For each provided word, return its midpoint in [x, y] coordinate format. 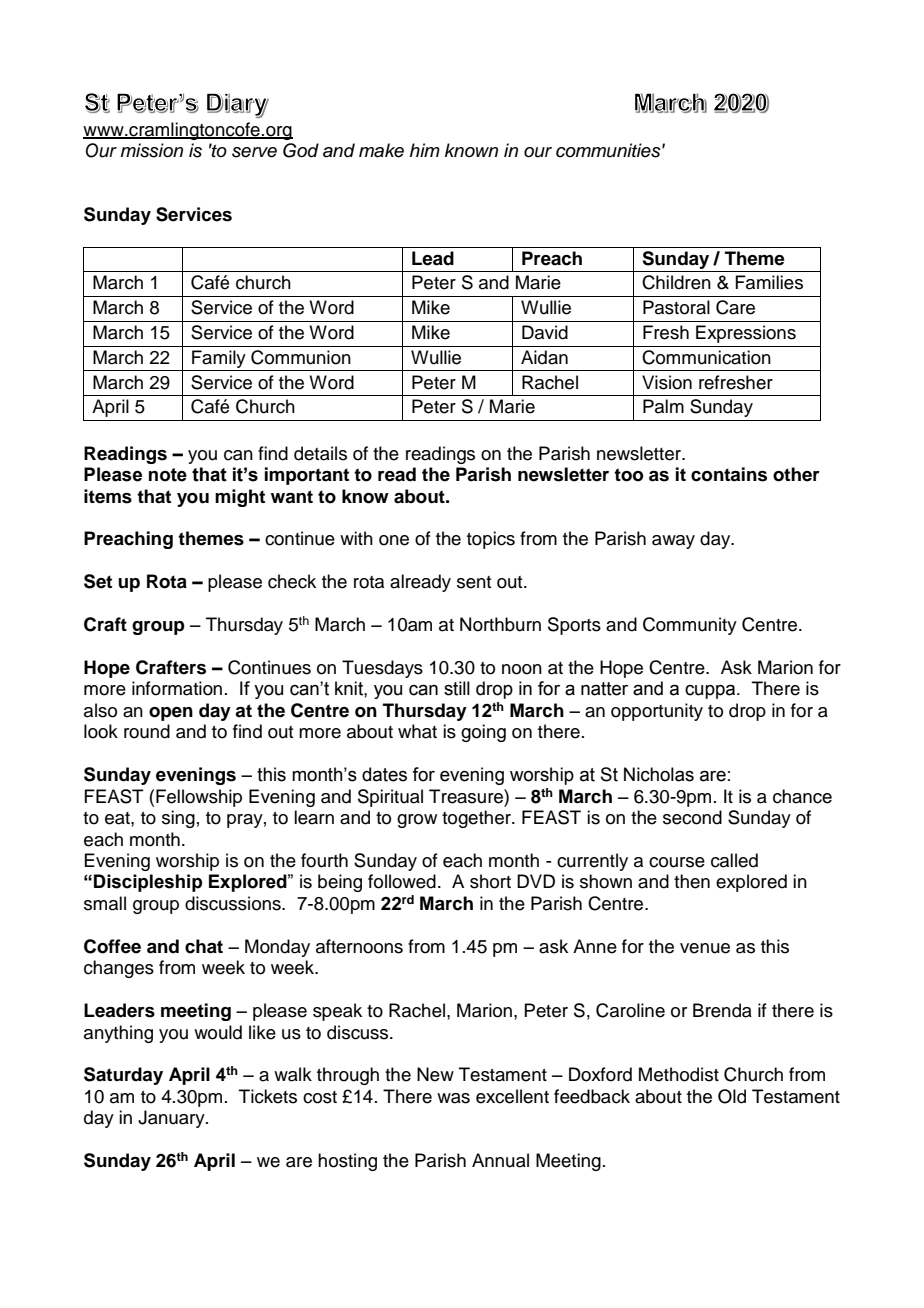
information [177, 688]
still [457, 688]
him [425, 150]
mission [152, 150]
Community [690, 626]
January [172, 1119]
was [453, 1098]
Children [676, 282]
